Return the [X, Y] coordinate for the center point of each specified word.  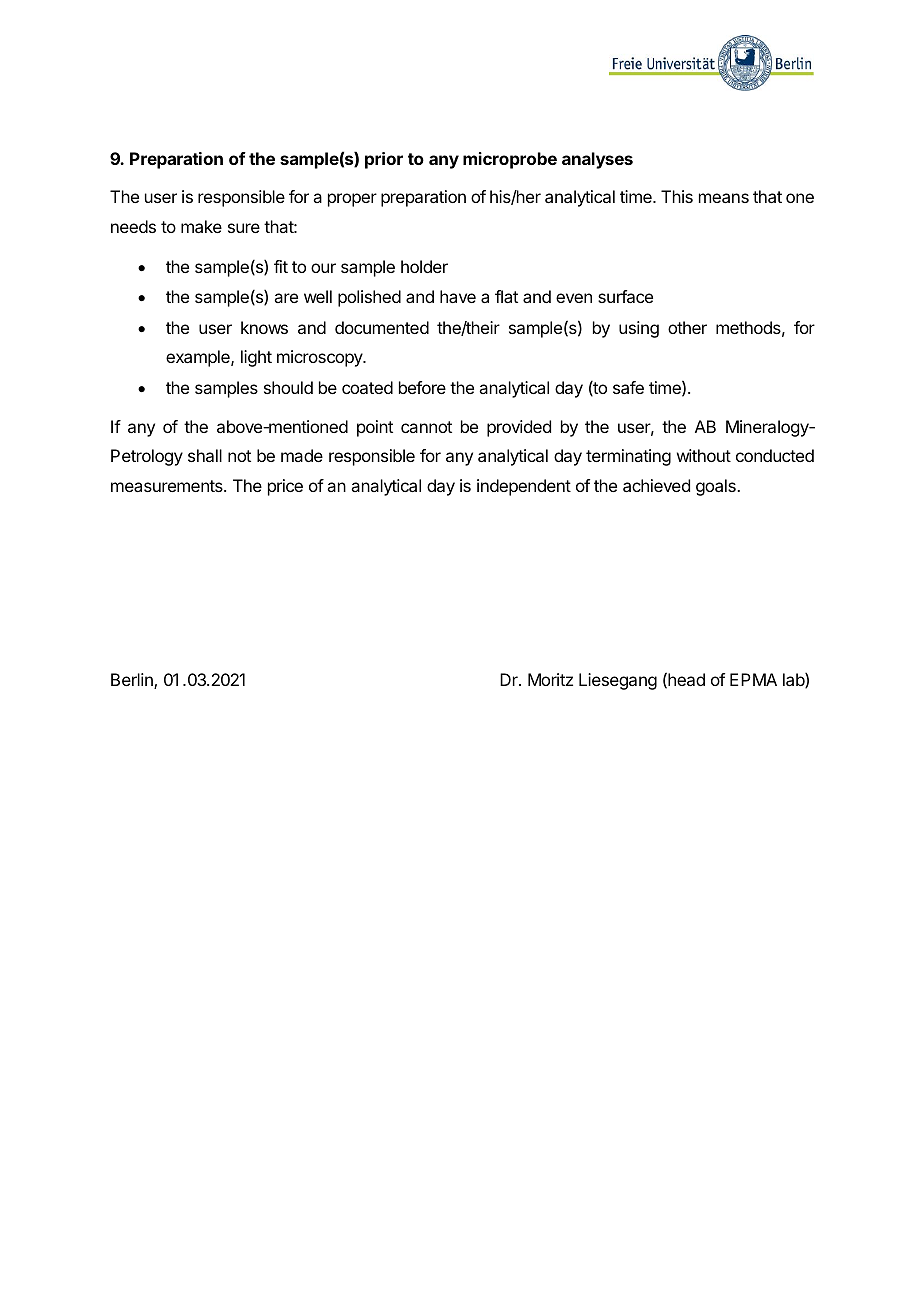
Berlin [133, 681]
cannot [426, 427]
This [677, 196]
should [288, 387]
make [201, 226]
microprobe [510, 160]
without [704, 455]
